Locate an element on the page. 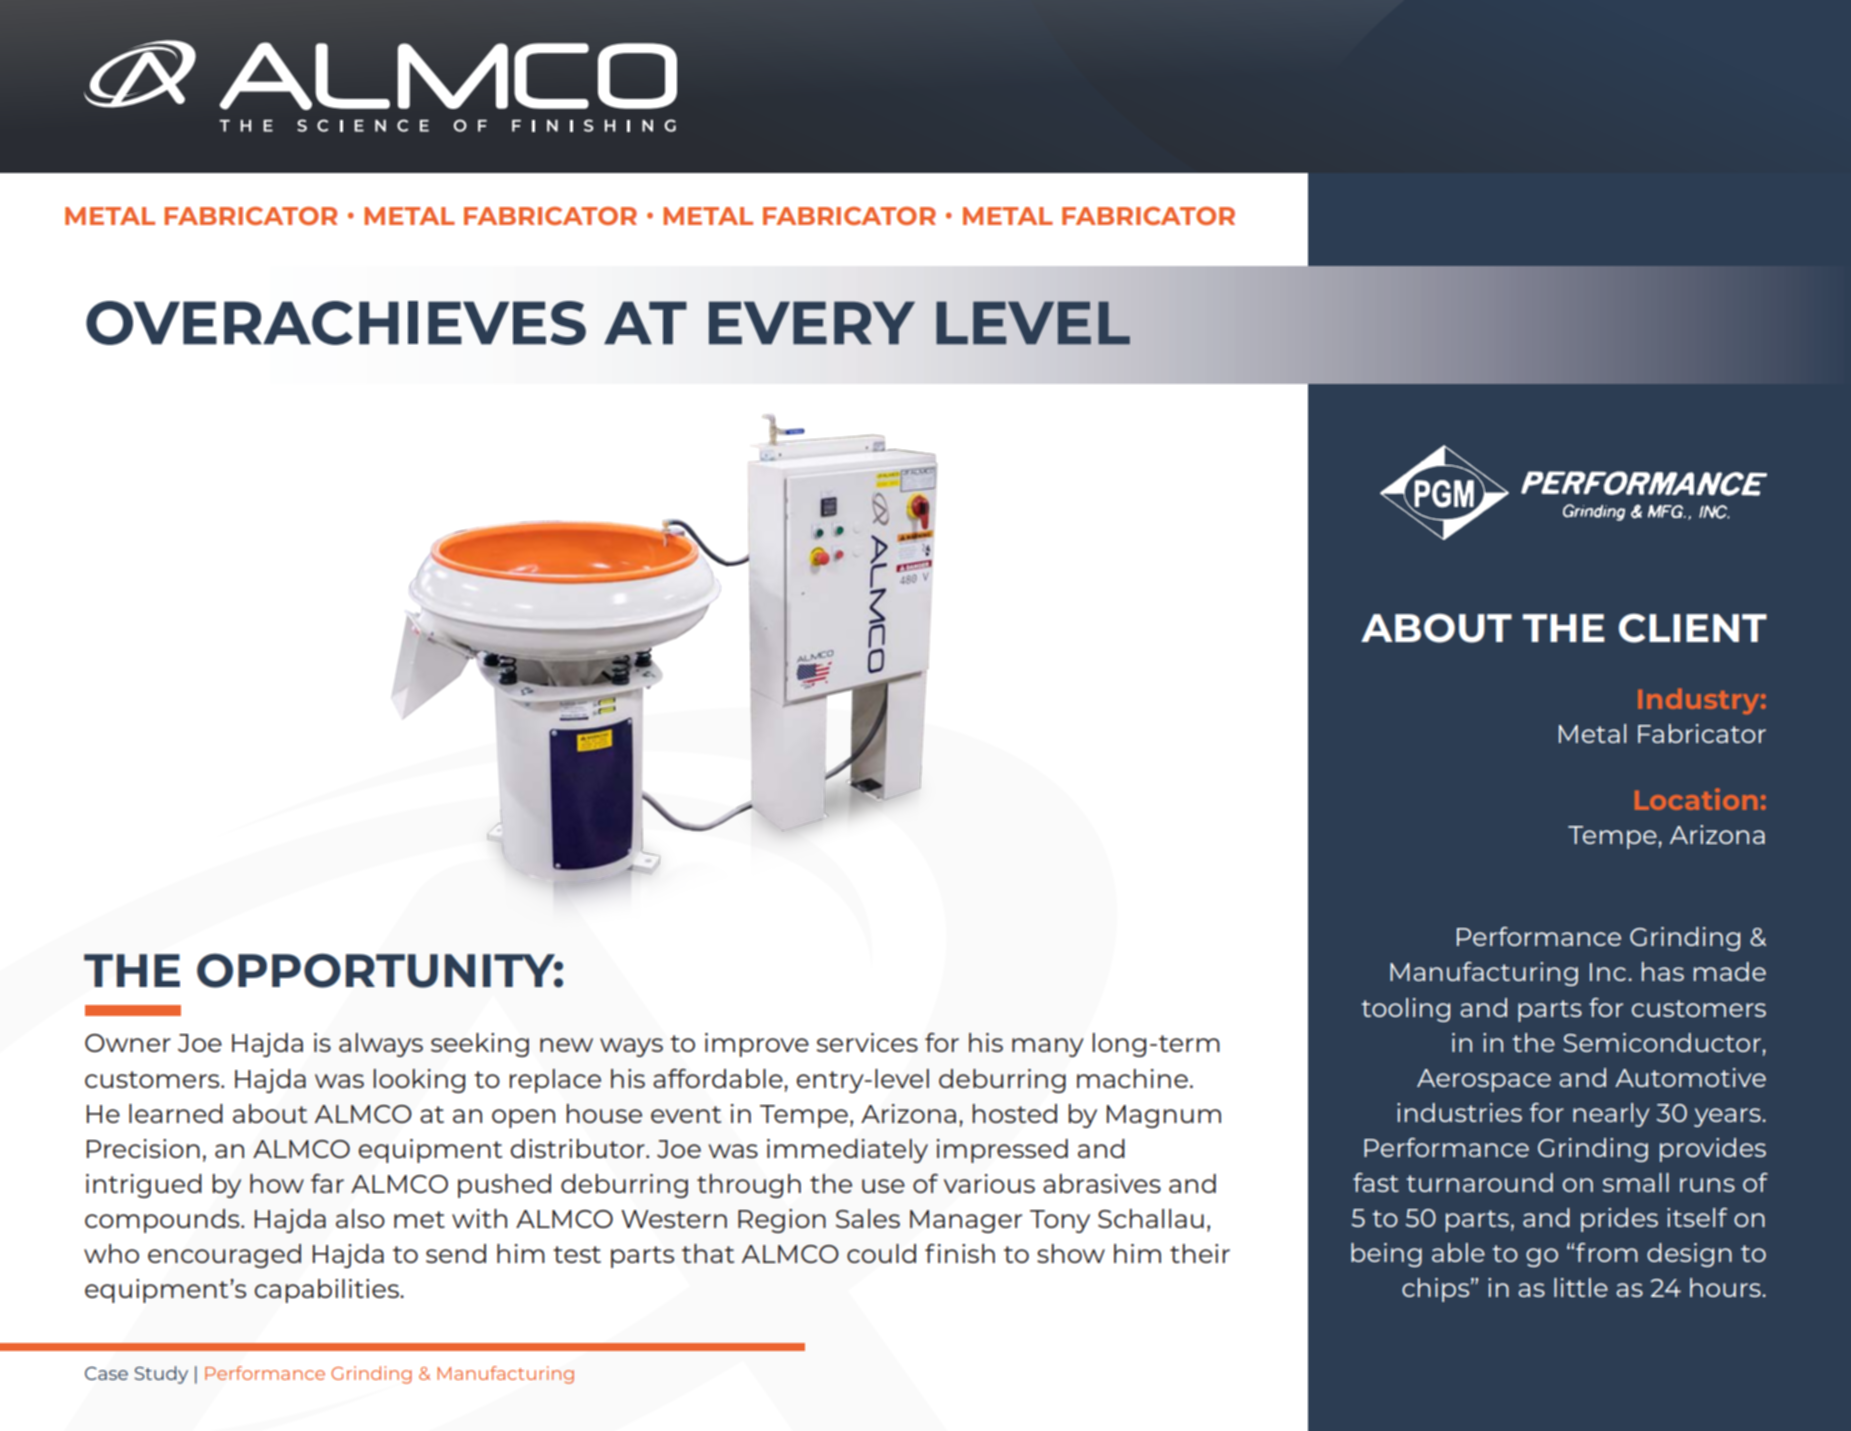 This image has width=1851, height=1431. tooling is located at coordinates (1405, 1010).
